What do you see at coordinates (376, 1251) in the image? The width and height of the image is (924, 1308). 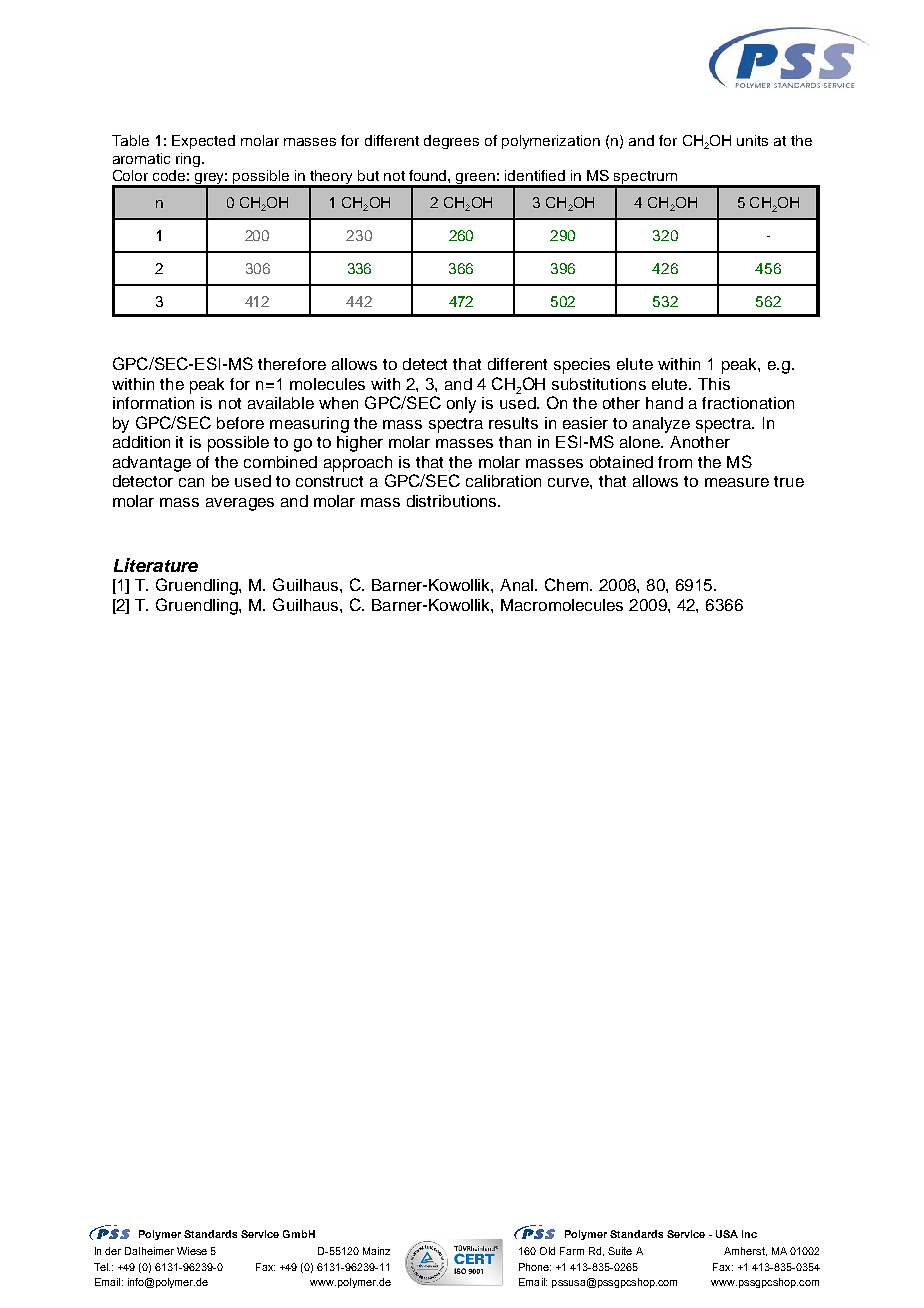 I see `Mainz` at bounding box center [376, 1251].
